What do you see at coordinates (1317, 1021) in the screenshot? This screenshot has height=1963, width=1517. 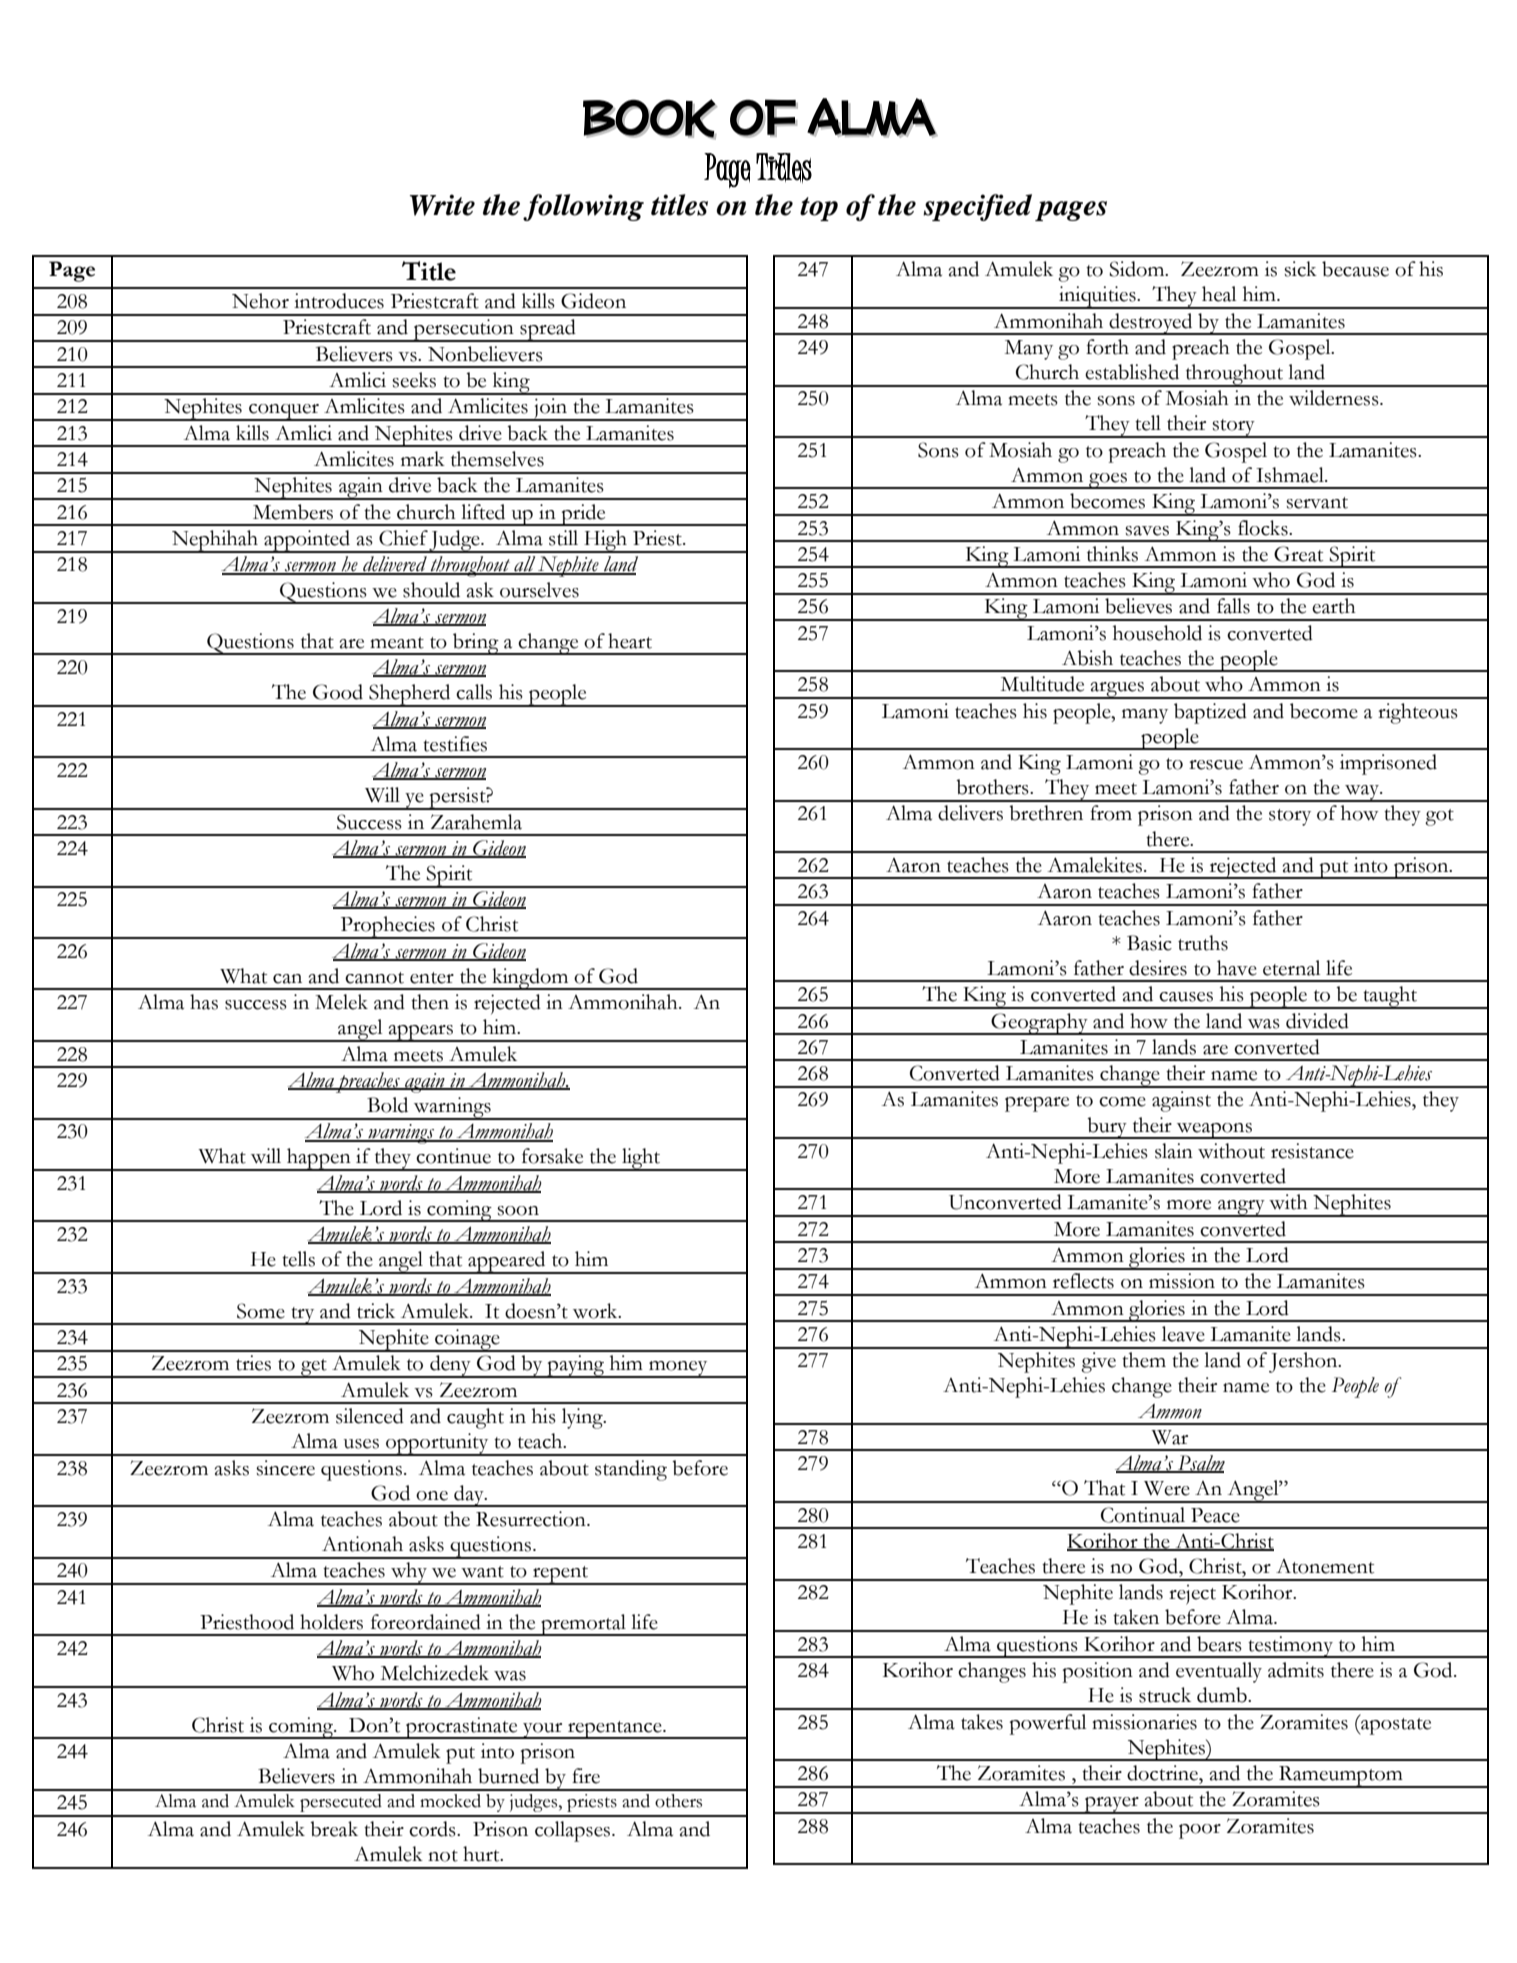 I see `divided` at bounding box center [1317, 1021].
